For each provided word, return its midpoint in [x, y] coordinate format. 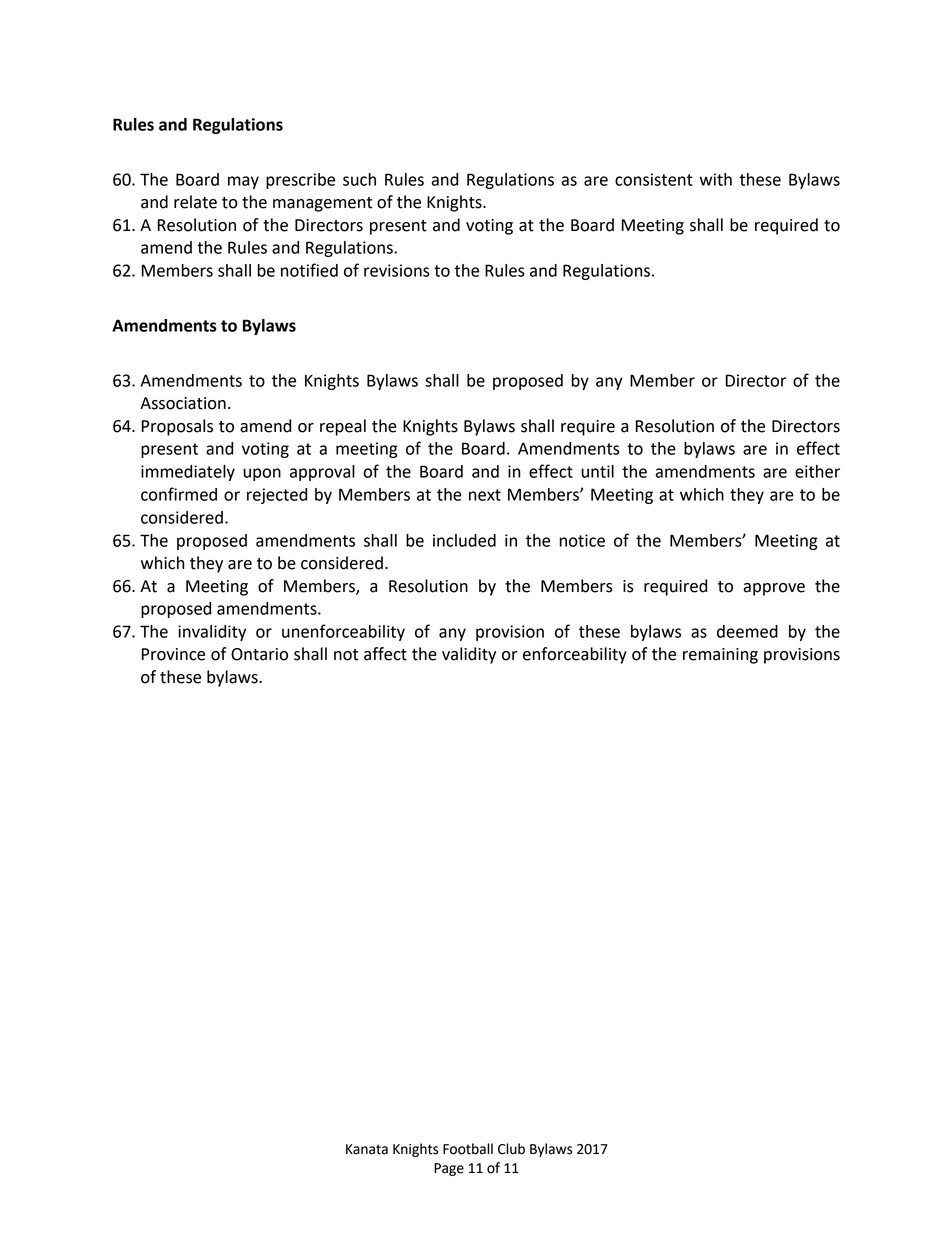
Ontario [259, 654]
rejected [277, 496]
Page [449, 1169]
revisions [397, 270]
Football [468, 1149]
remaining [720, 656]
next [485, 495]
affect [385, 654]
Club [511, 1149]
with [716, 179]
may [243, 182]
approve [774, 589]
